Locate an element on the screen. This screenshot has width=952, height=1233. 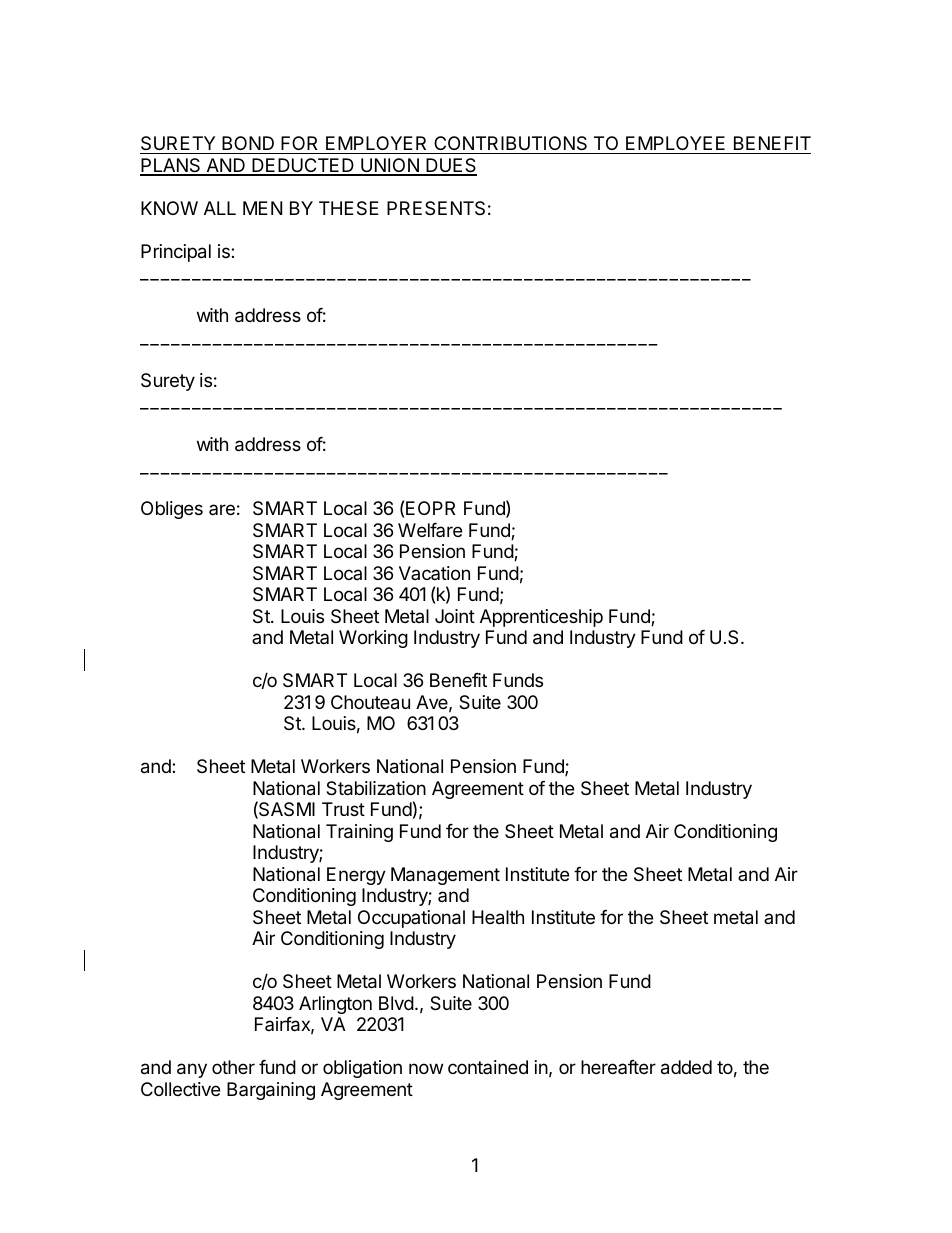
other is located at coordinates (233, 1067).
